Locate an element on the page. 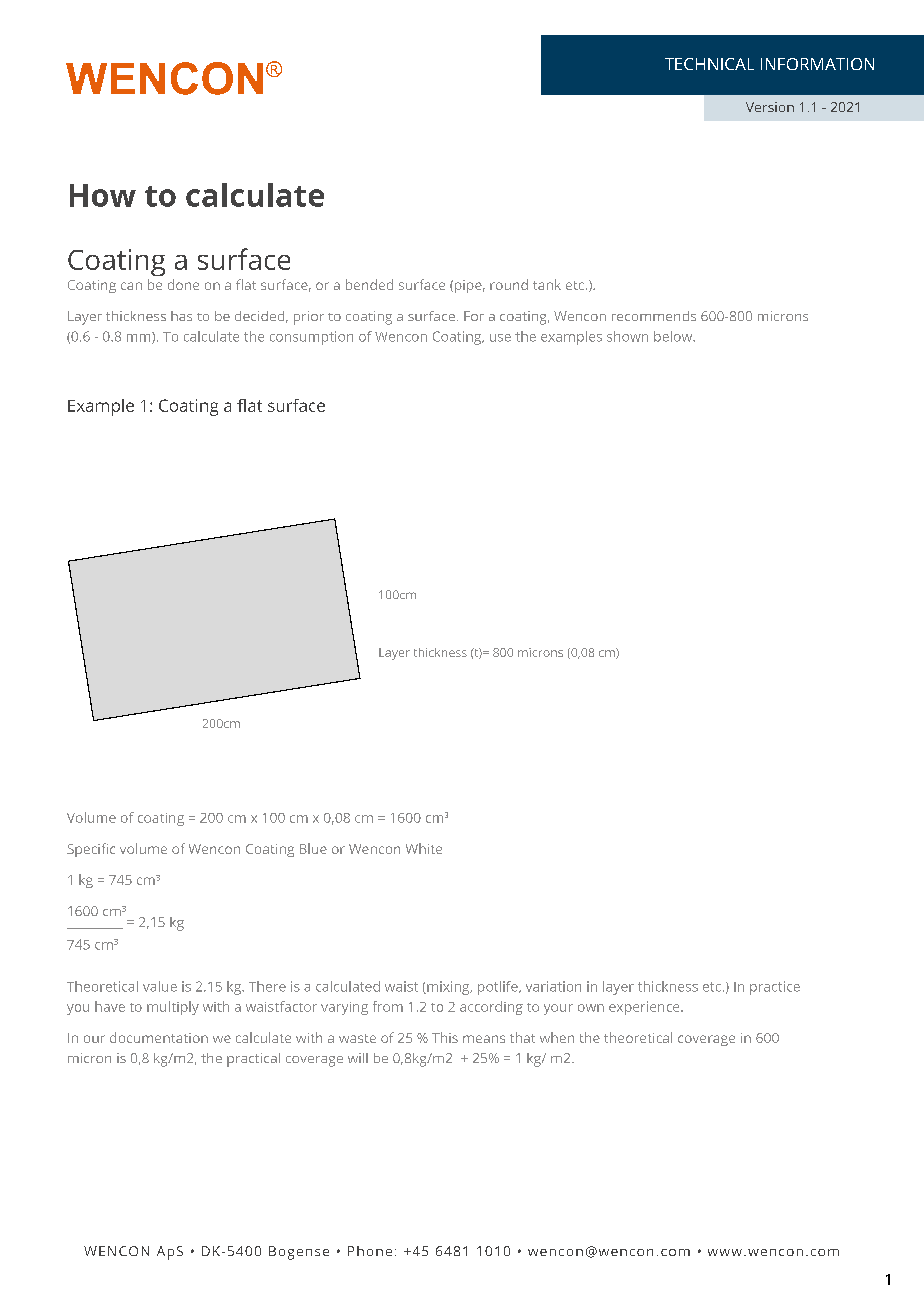  done is located at coordinates (183, 284).
